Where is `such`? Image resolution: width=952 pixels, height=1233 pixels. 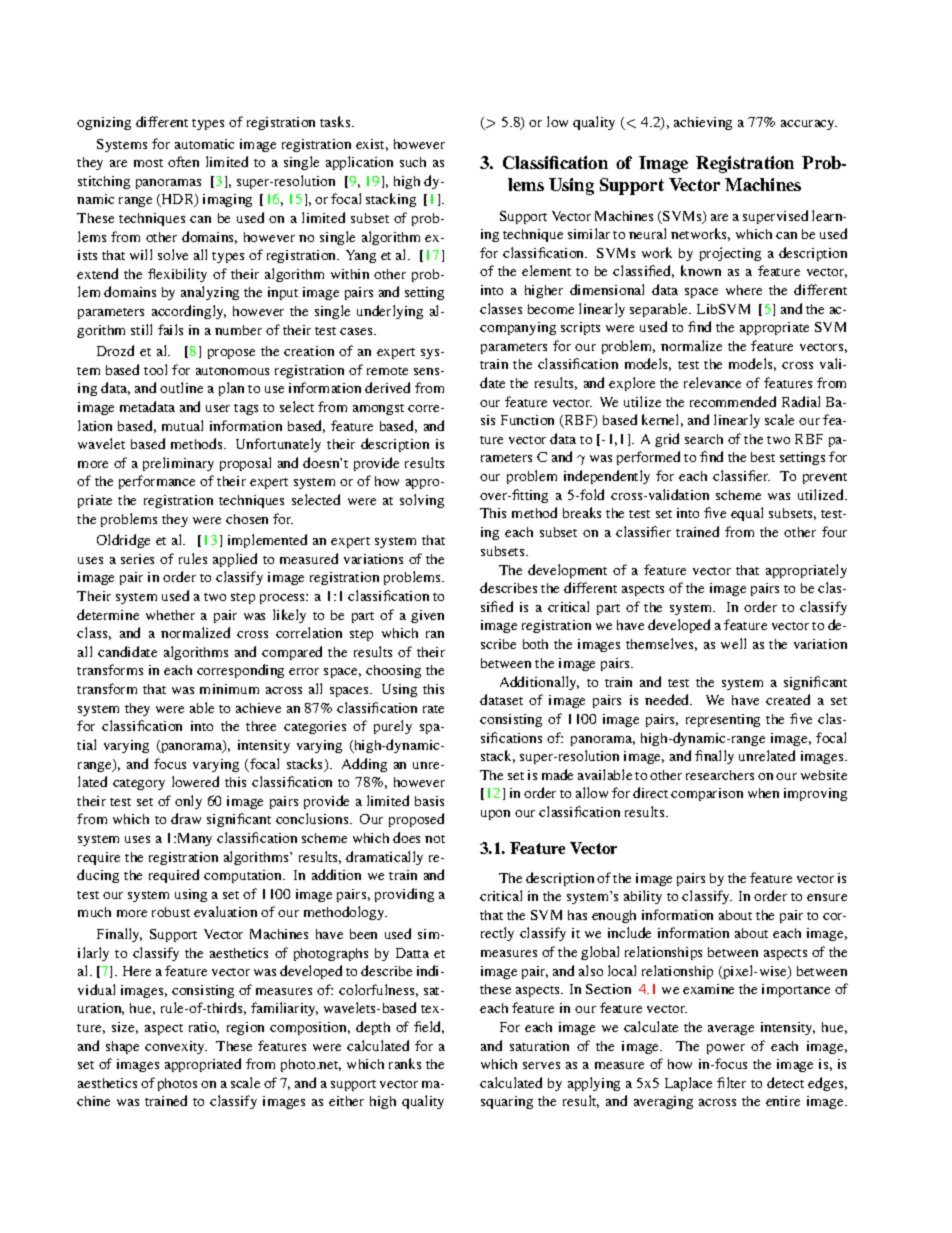
such is located at coordinates (413, 162).
